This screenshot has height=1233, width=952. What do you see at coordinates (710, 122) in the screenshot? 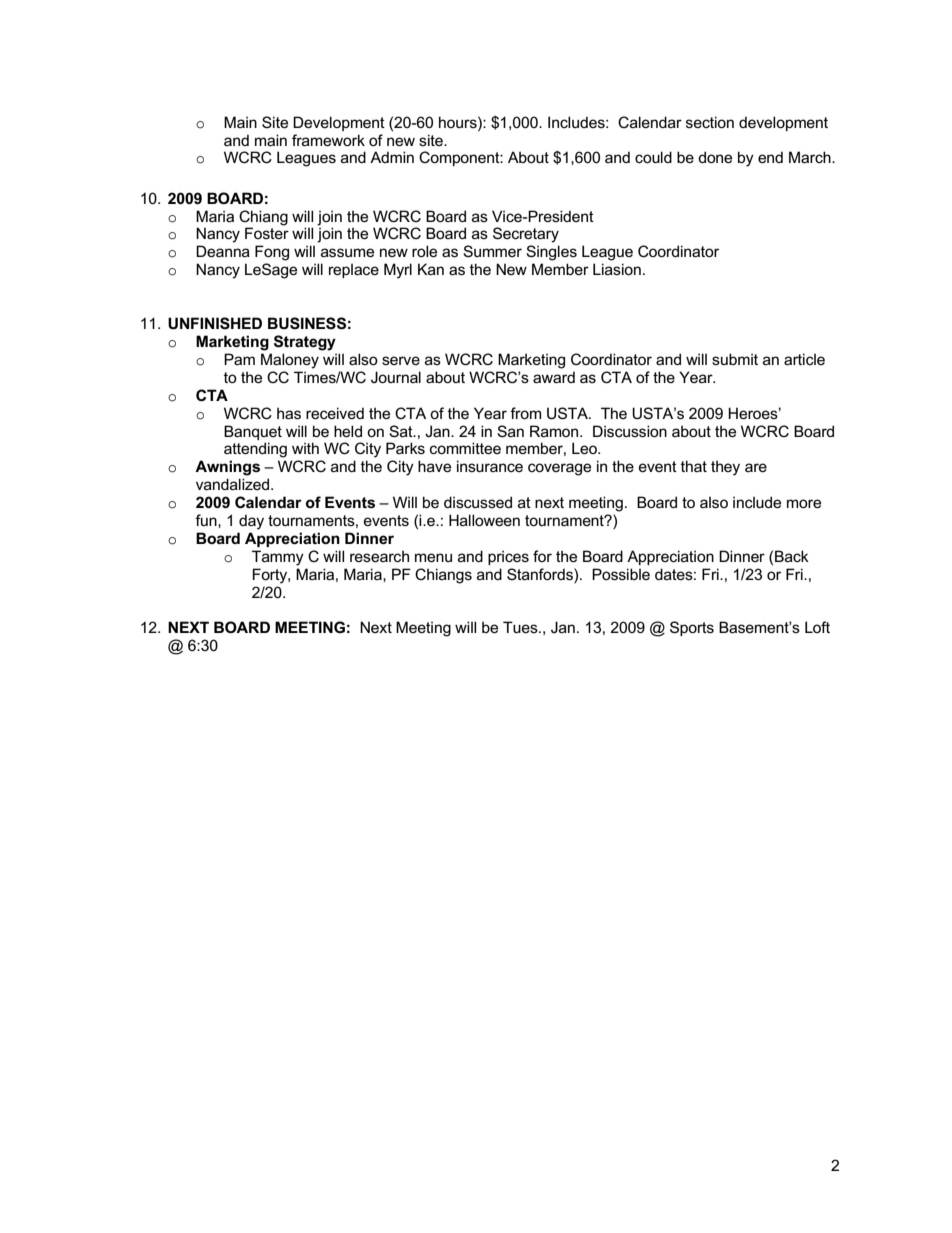
I see `section` at bounding box center [710, 122].
